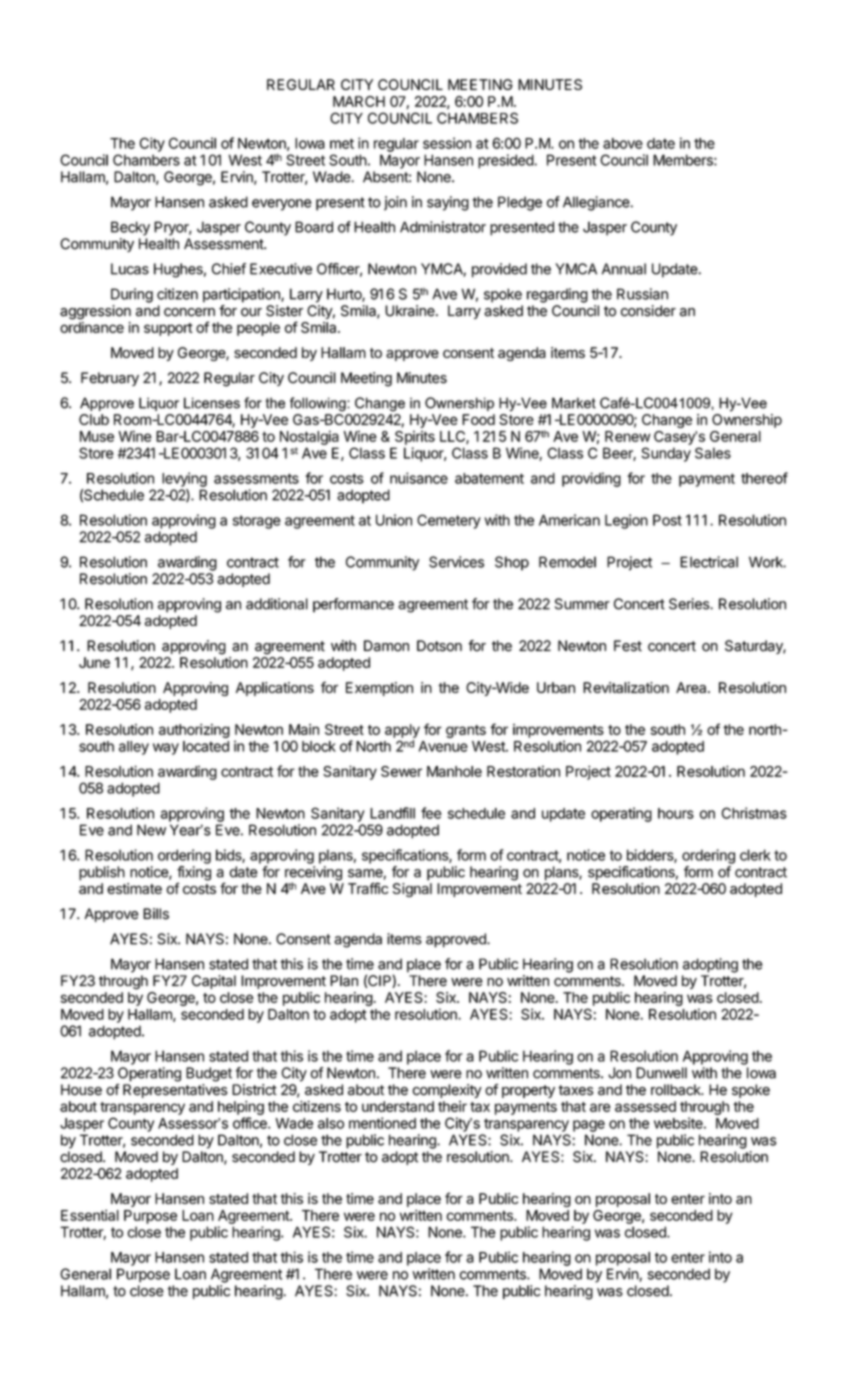  I want to click on Signal, so click(412, 890).
